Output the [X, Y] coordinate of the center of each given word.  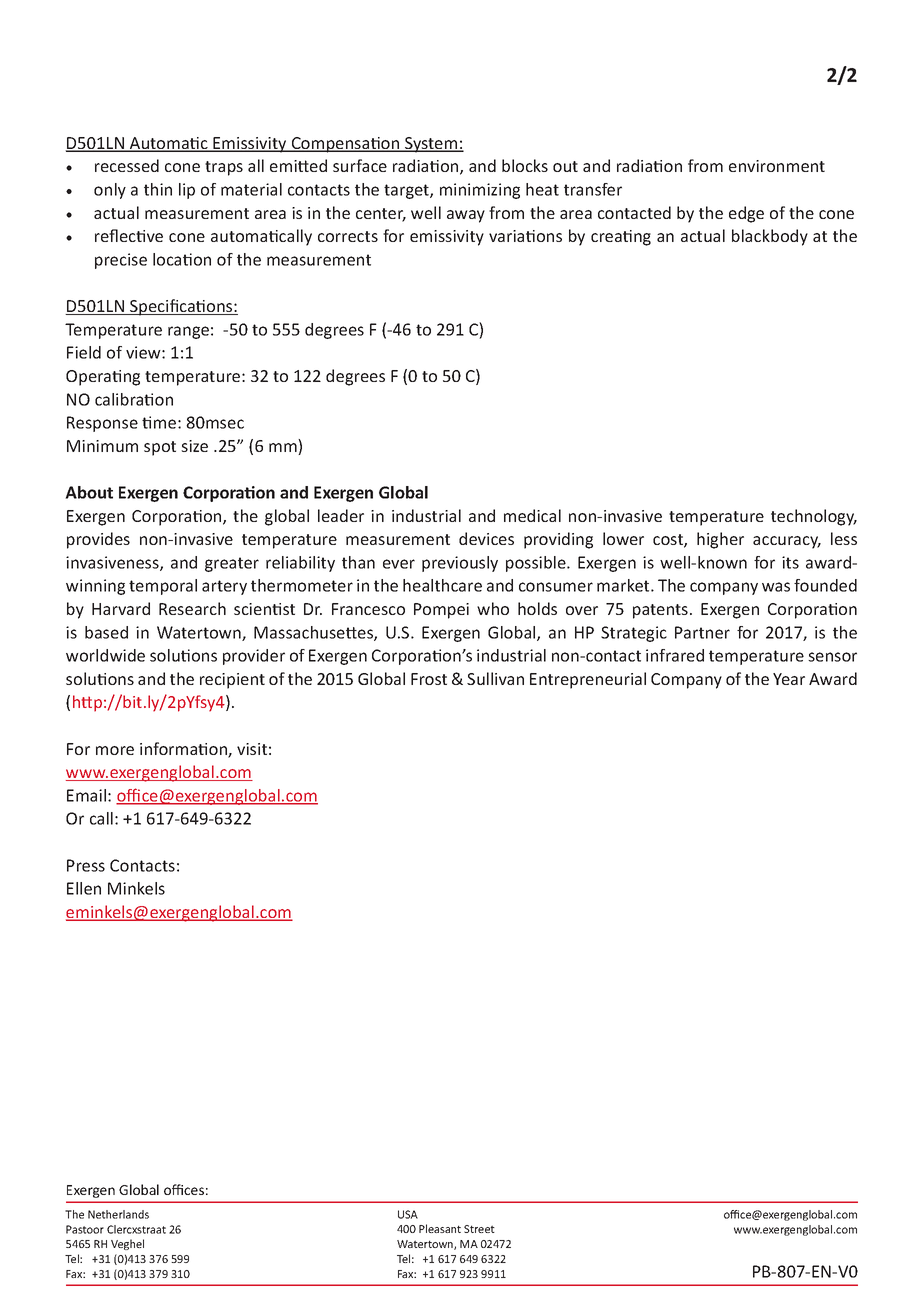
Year [789, 679]
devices [486, 538]
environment [777, 166]
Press [86, 865]
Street [479, 1229]
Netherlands [118, 1214]
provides [98, 540]
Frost [429, 679]
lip [187, 191]
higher [720, 540]
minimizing [480, 191]
